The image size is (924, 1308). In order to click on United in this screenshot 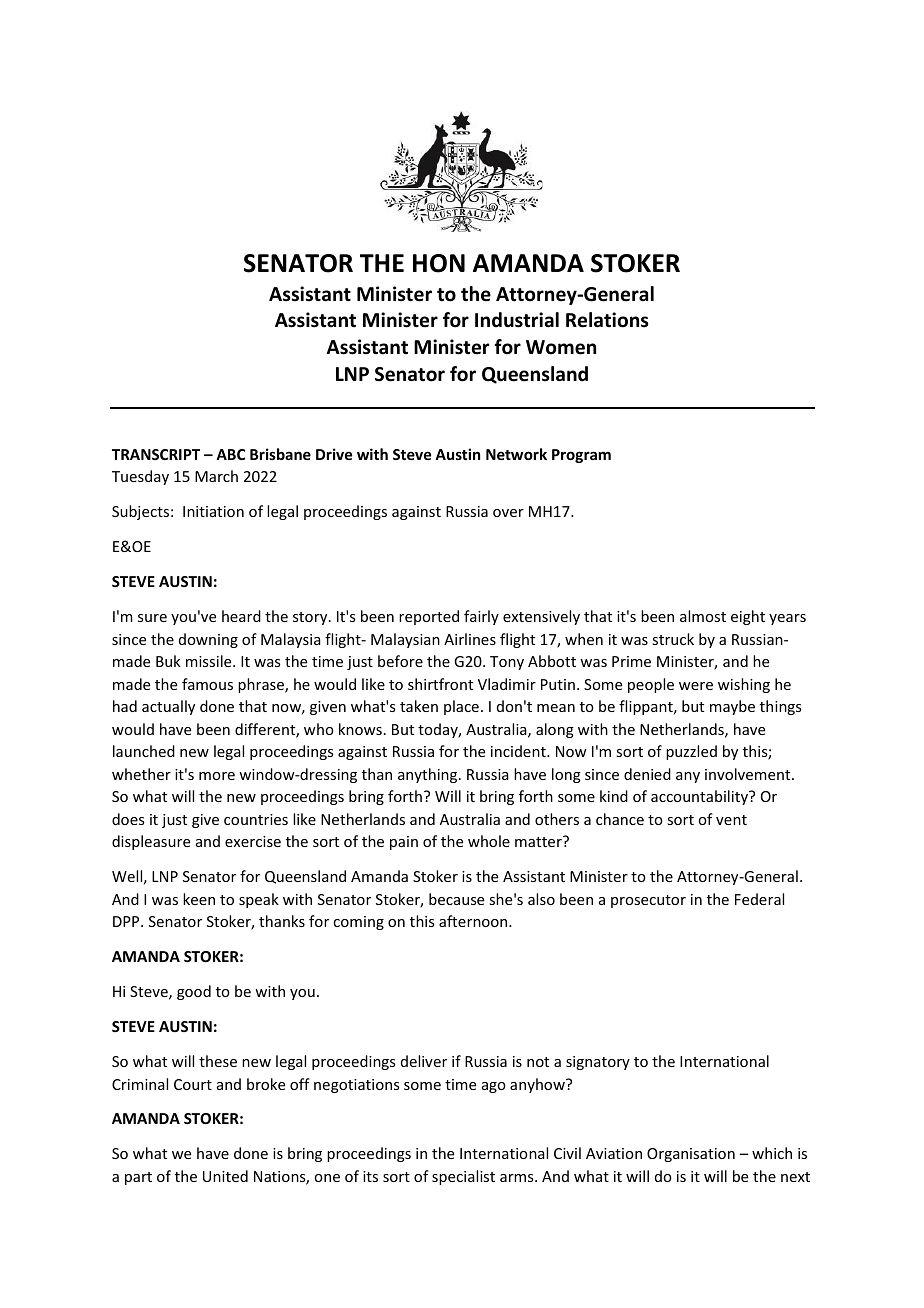, I will do `click(225, 1176)`.
